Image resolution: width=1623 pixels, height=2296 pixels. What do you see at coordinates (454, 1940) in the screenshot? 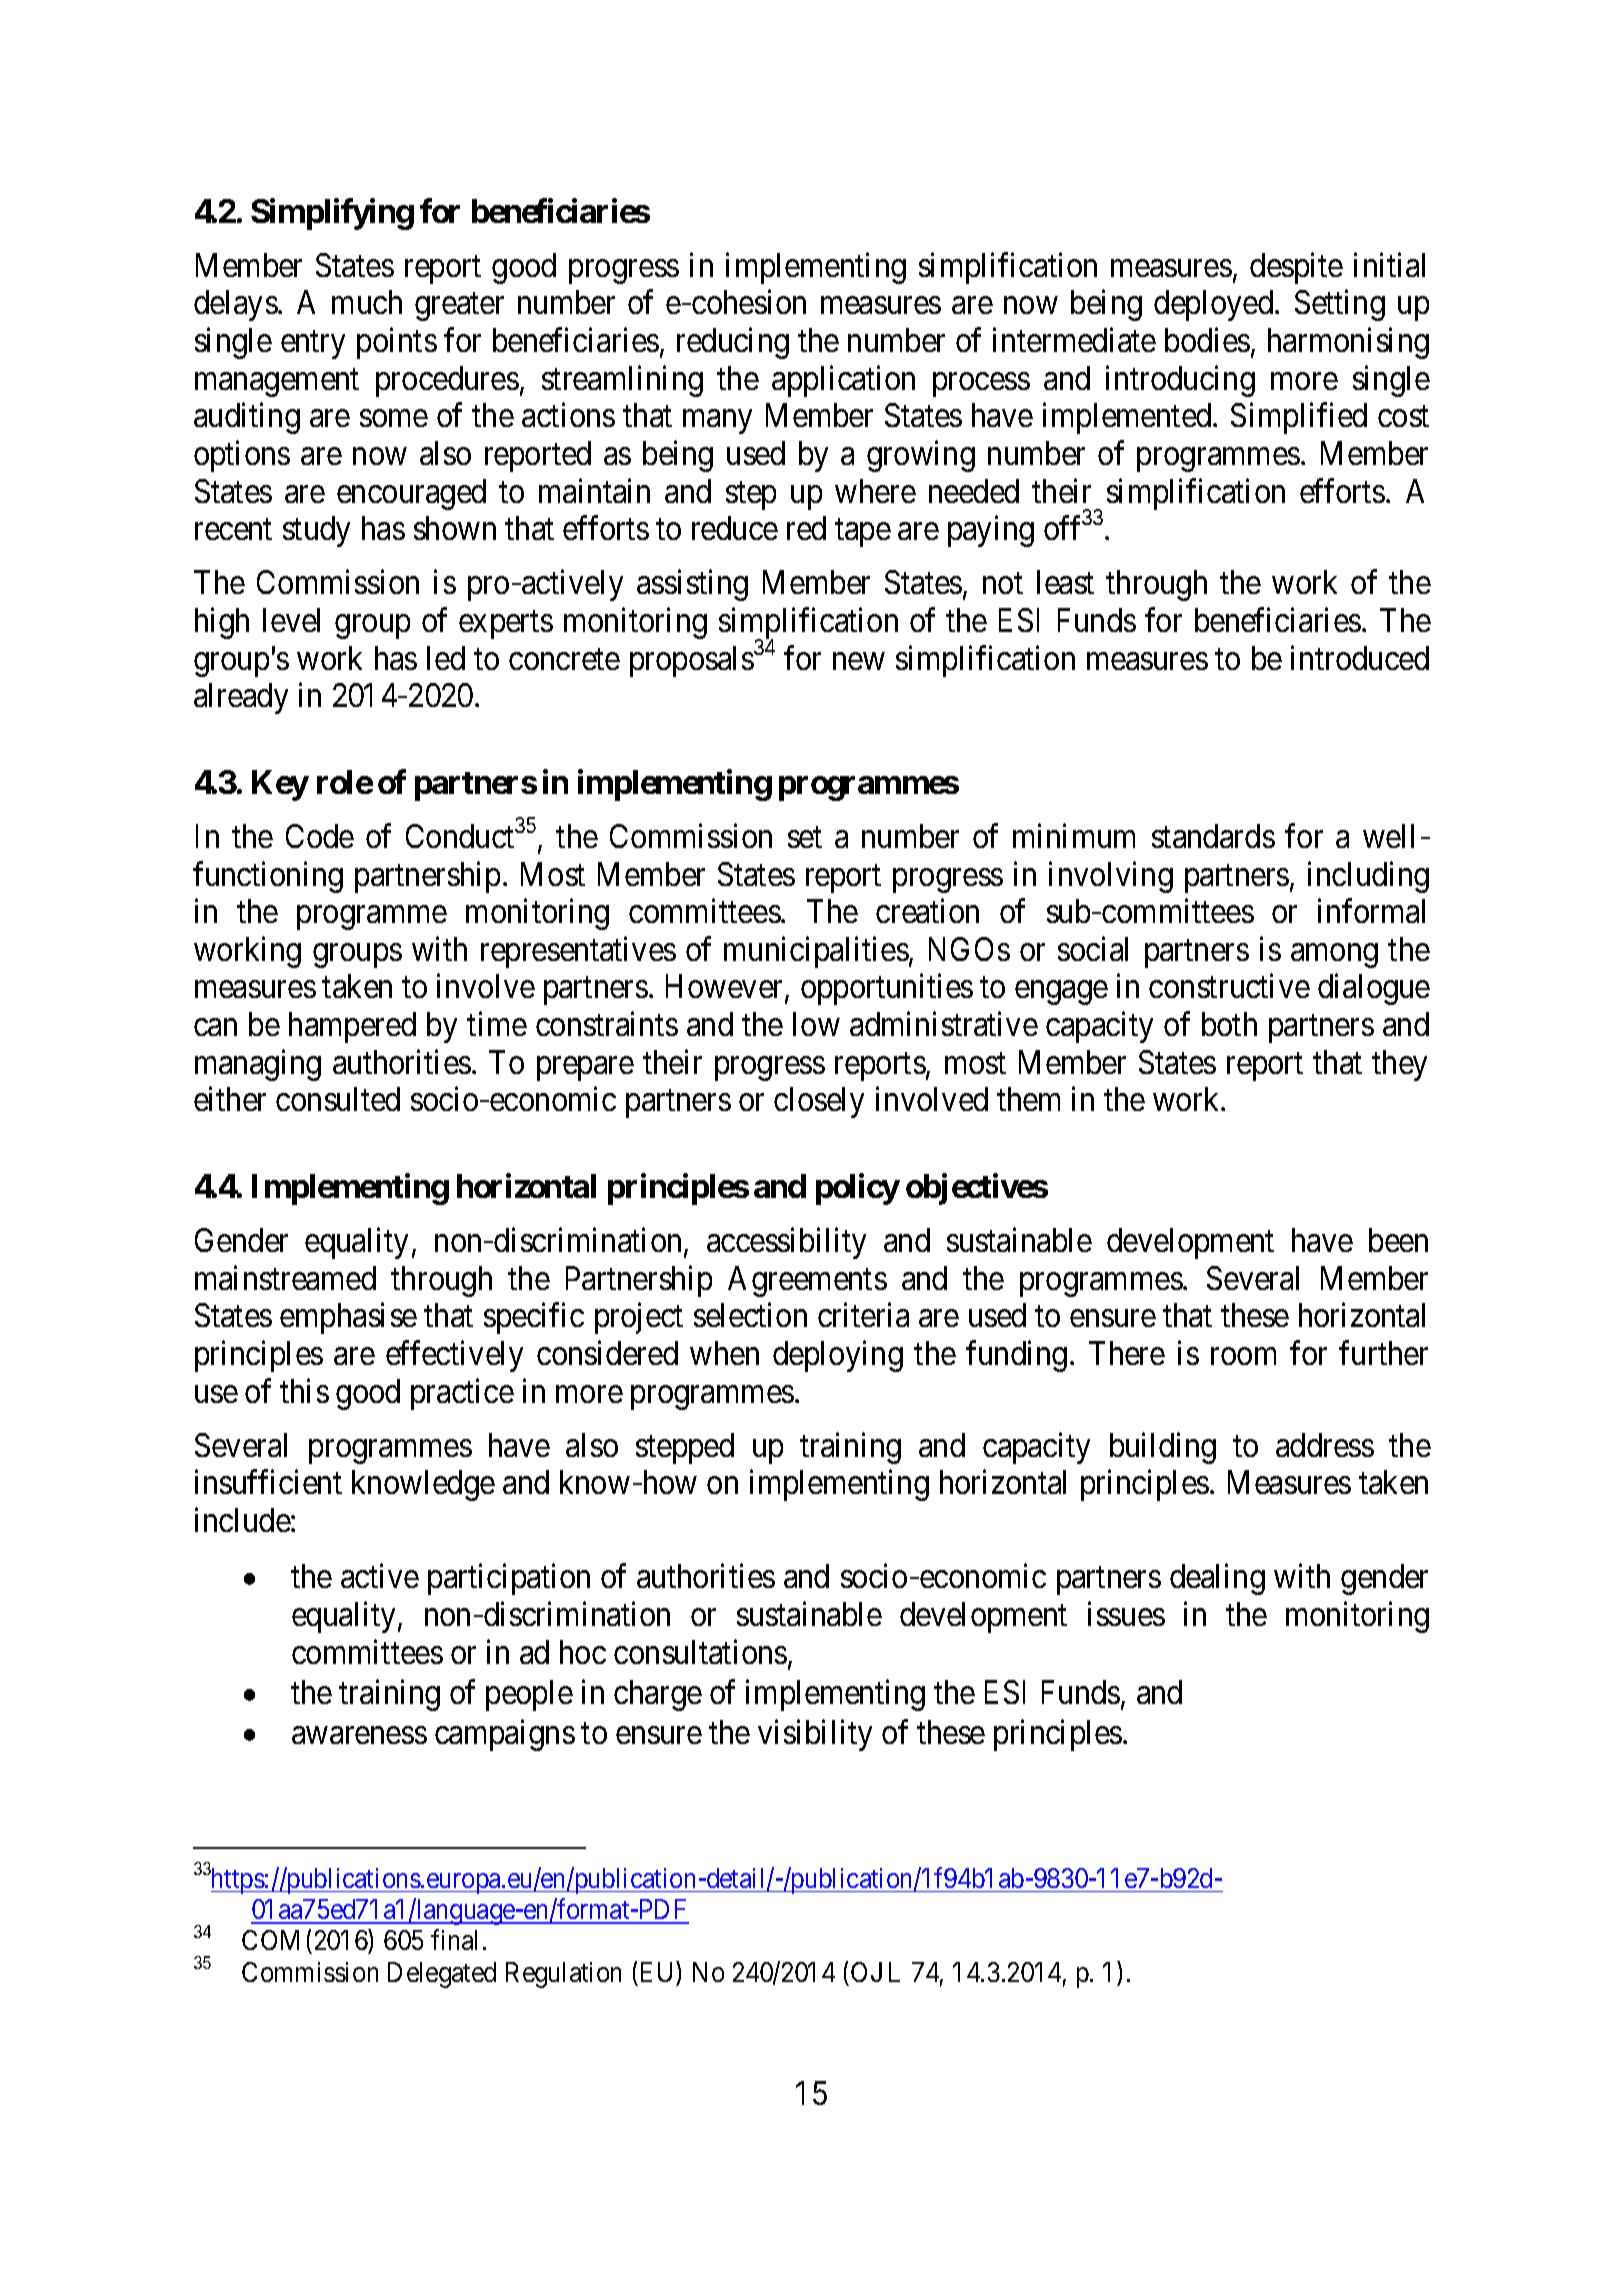
I see `final` at bounding box center [454, 1940].
